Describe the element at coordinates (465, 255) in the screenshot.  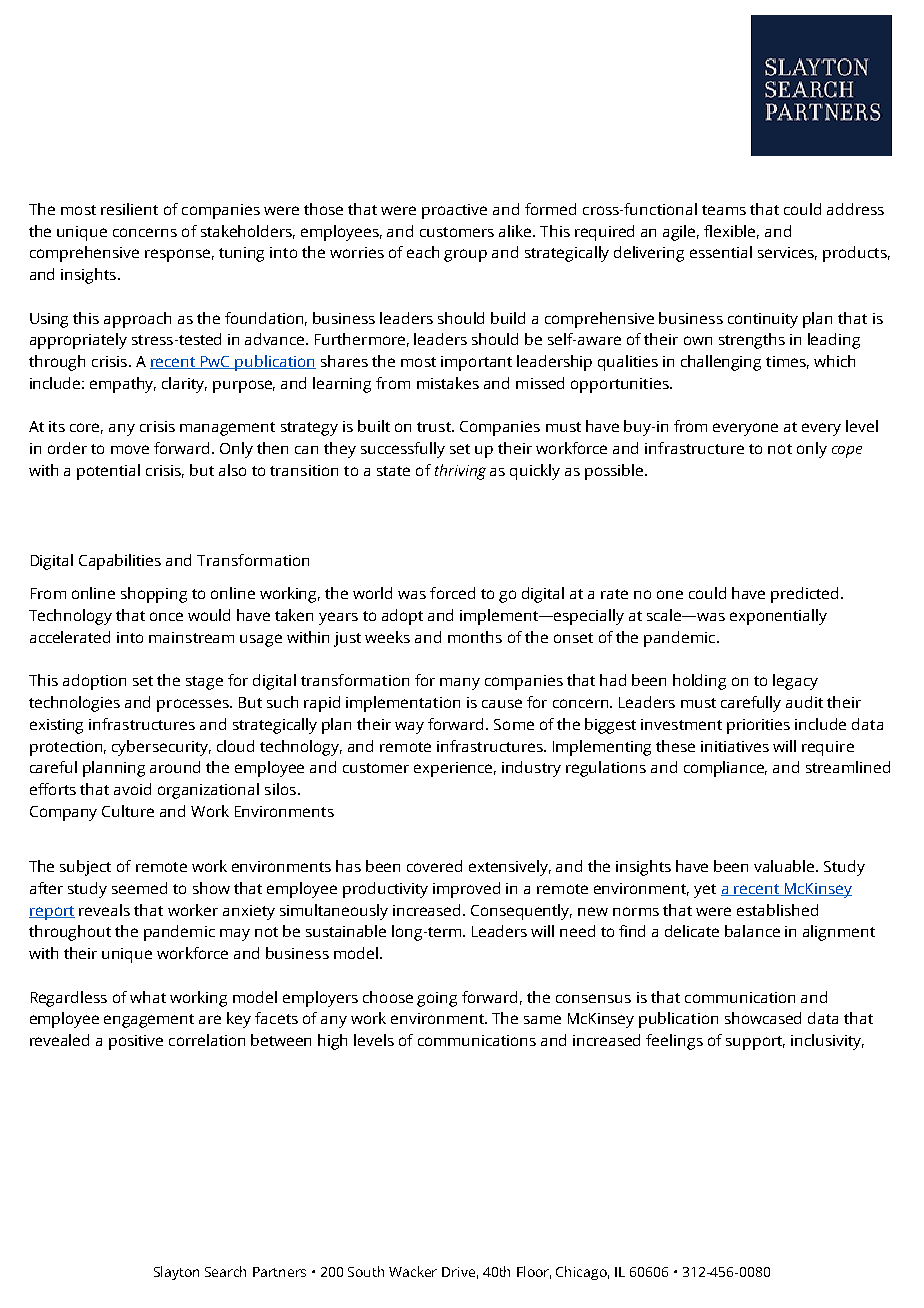
I see `group` at that location.
